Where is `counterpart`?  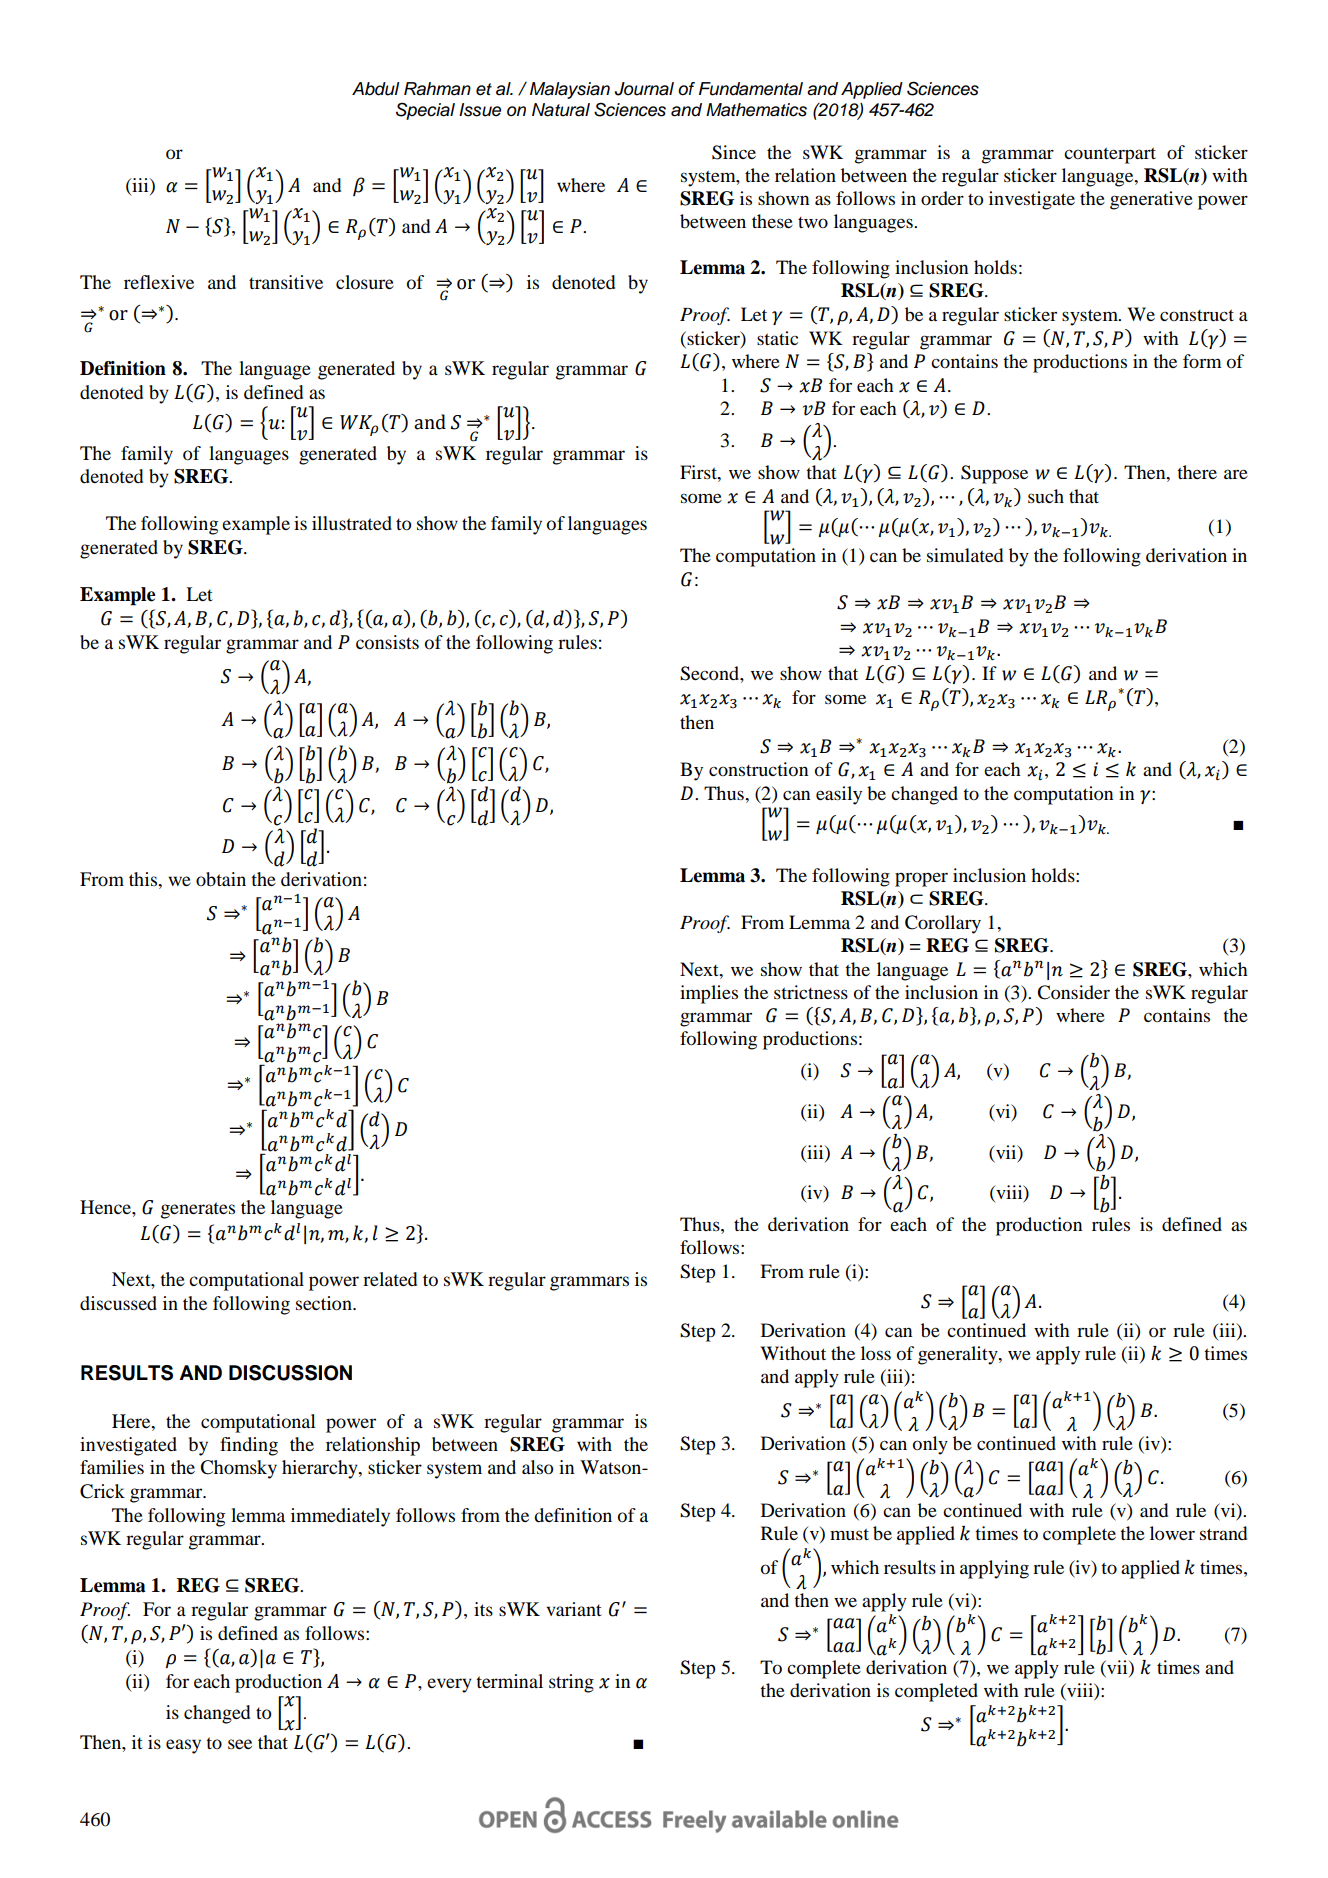
counterpart is located at coordinates (1110, 156).
